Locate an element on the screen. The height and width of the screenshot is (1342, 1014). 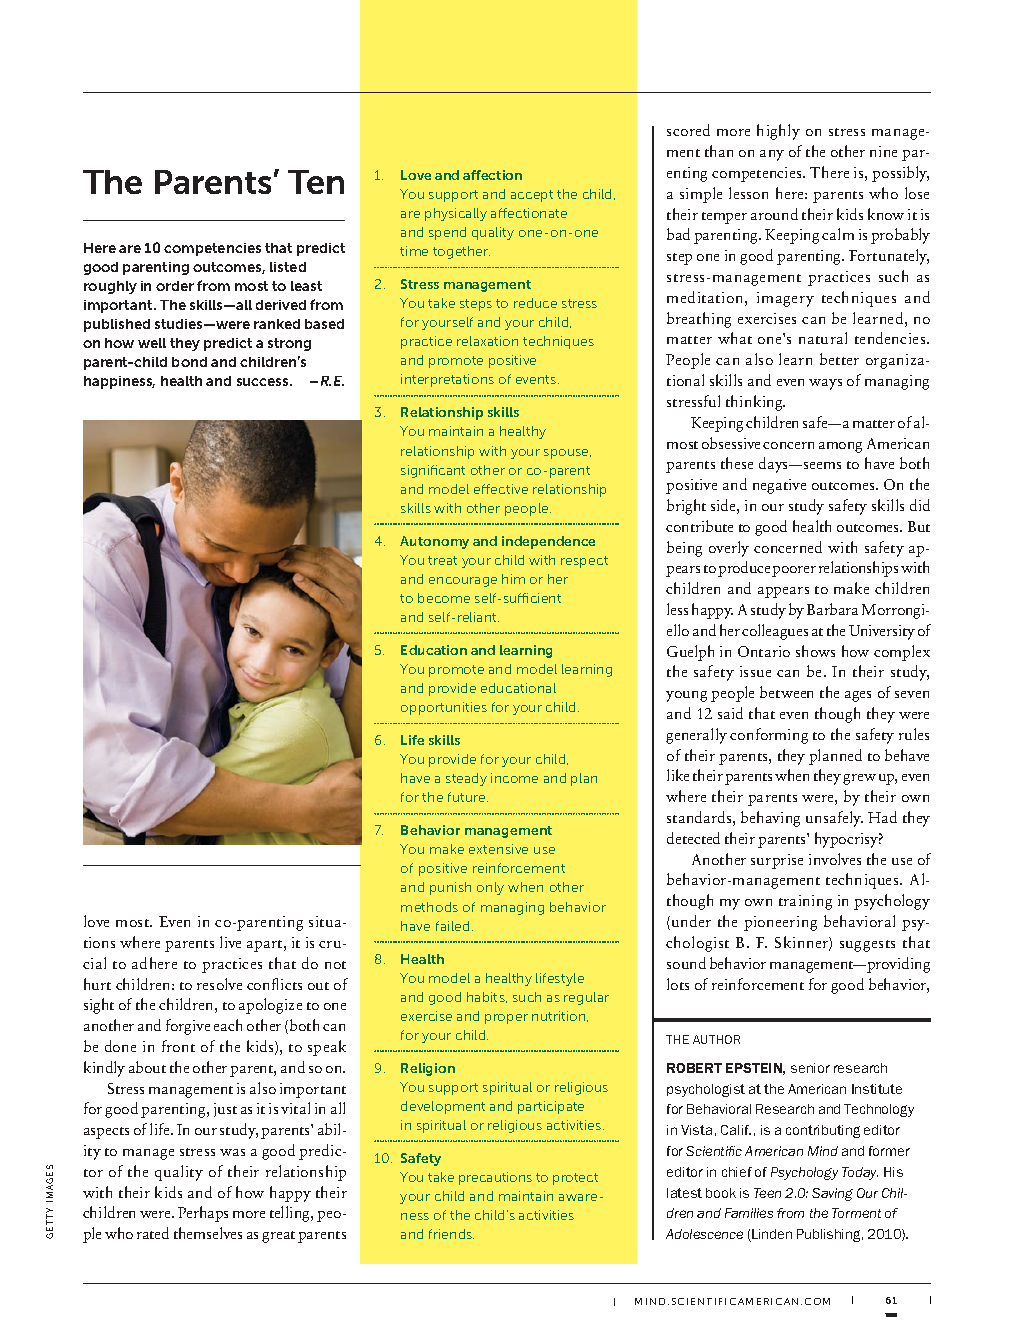
income is located at coordinates (514, 778).
